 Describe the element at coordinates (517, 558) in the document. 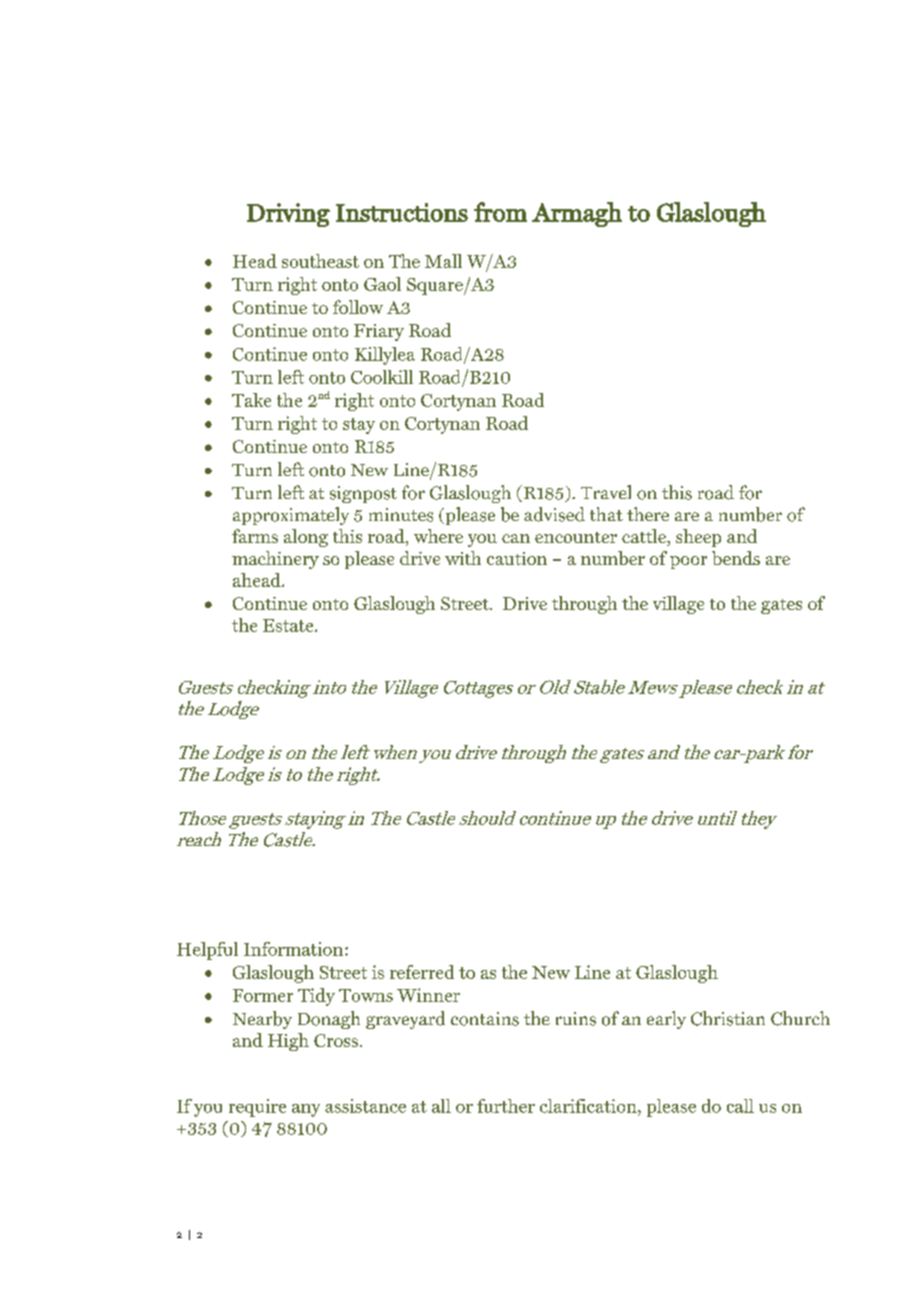

I see `caution` at that location.
